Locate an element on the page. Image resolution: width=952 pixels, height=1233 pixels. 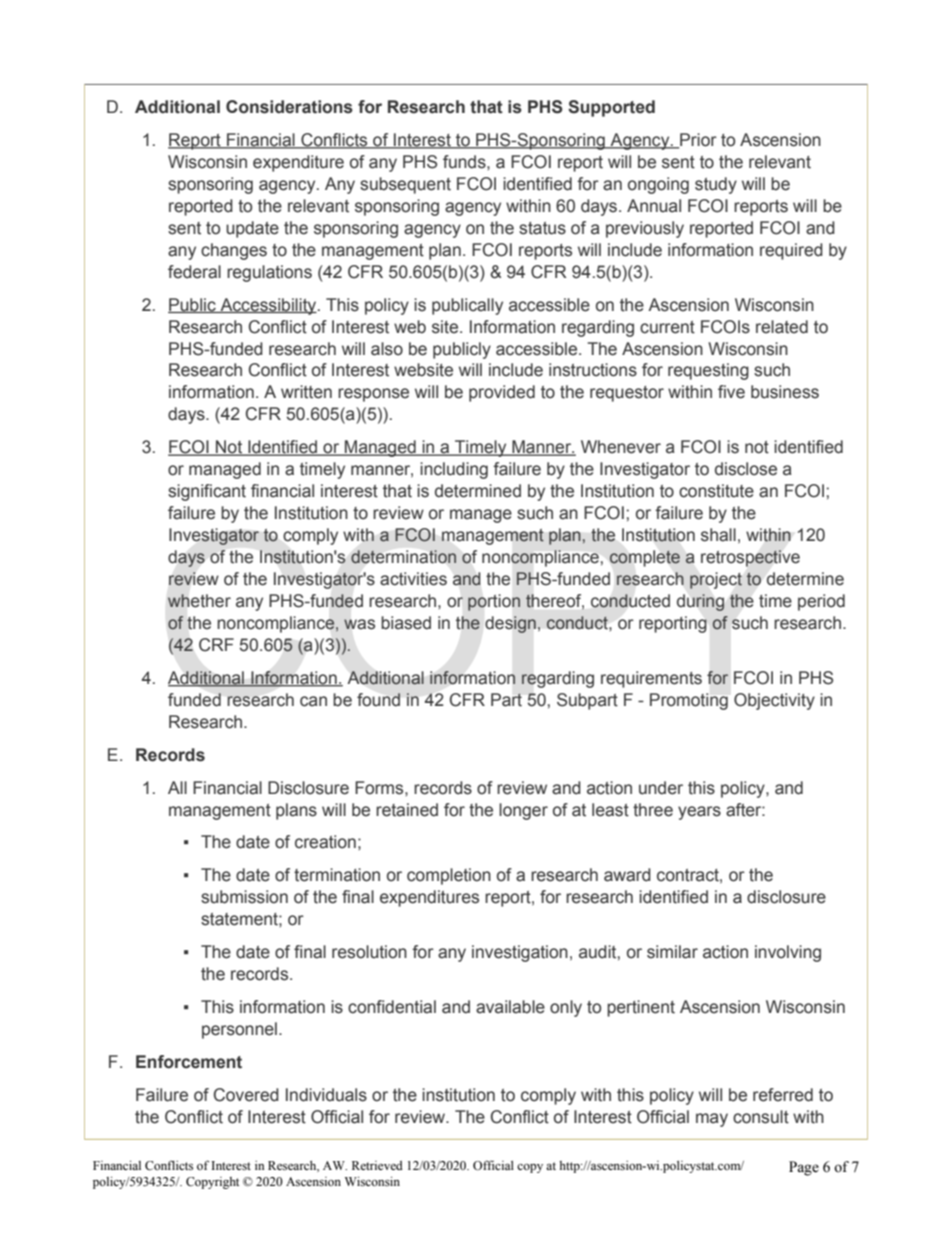
during is located at coordinates (701, 602).
